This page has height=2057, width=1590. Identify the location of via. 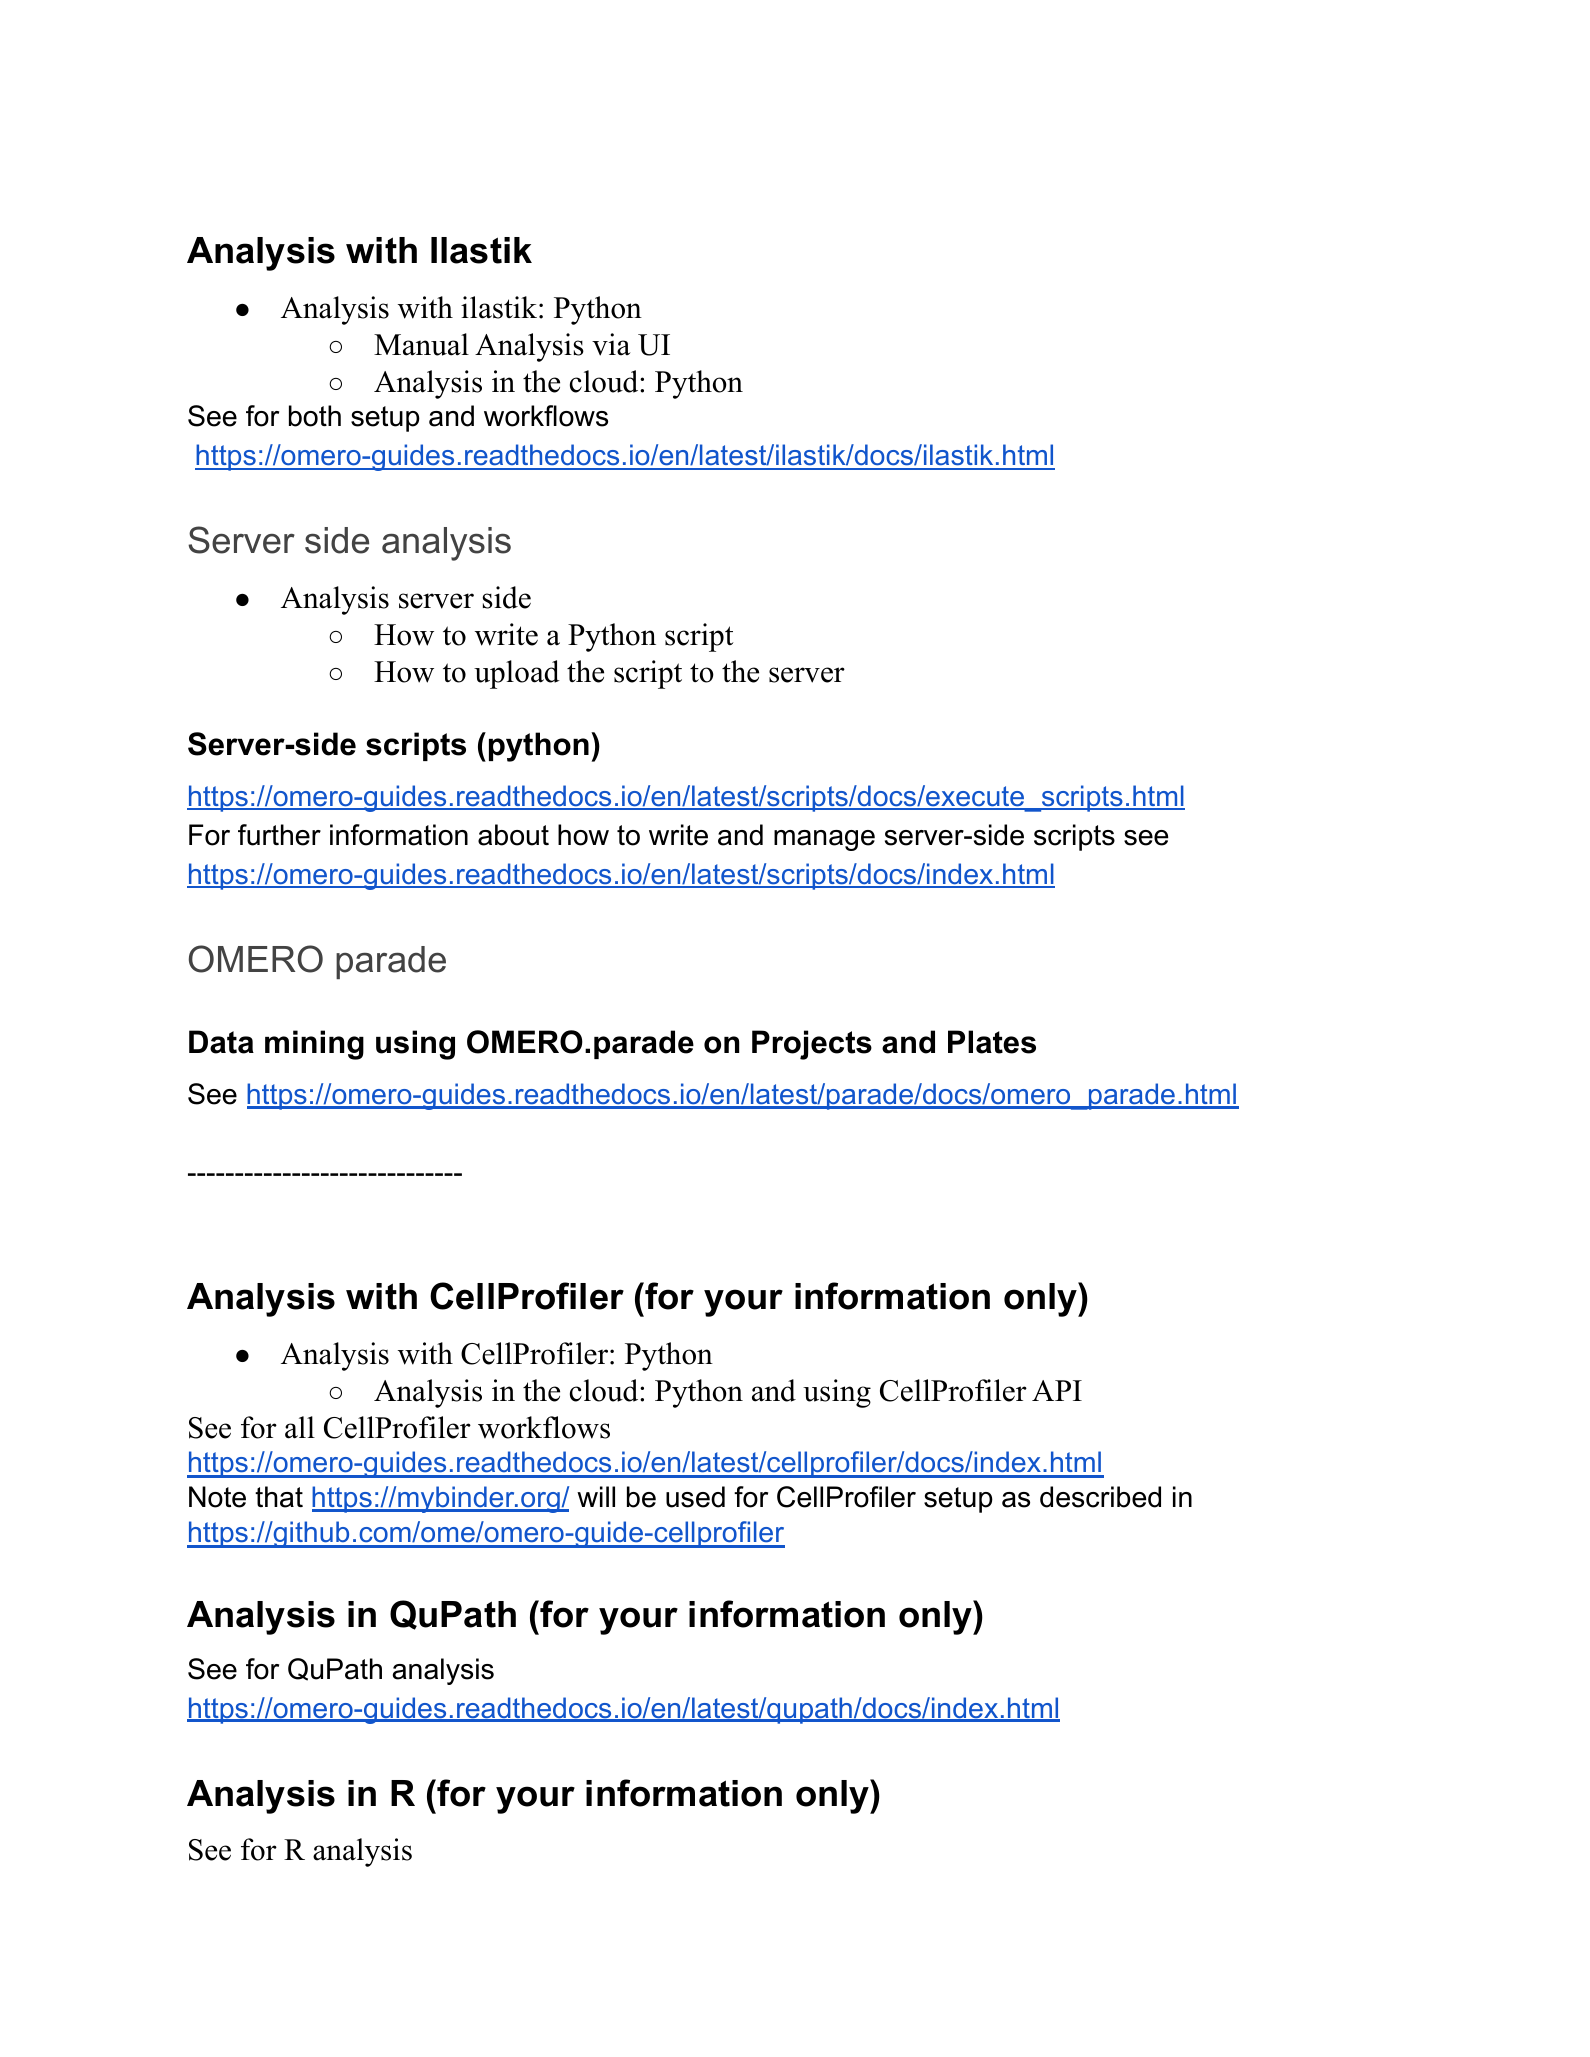
(611, 344).
